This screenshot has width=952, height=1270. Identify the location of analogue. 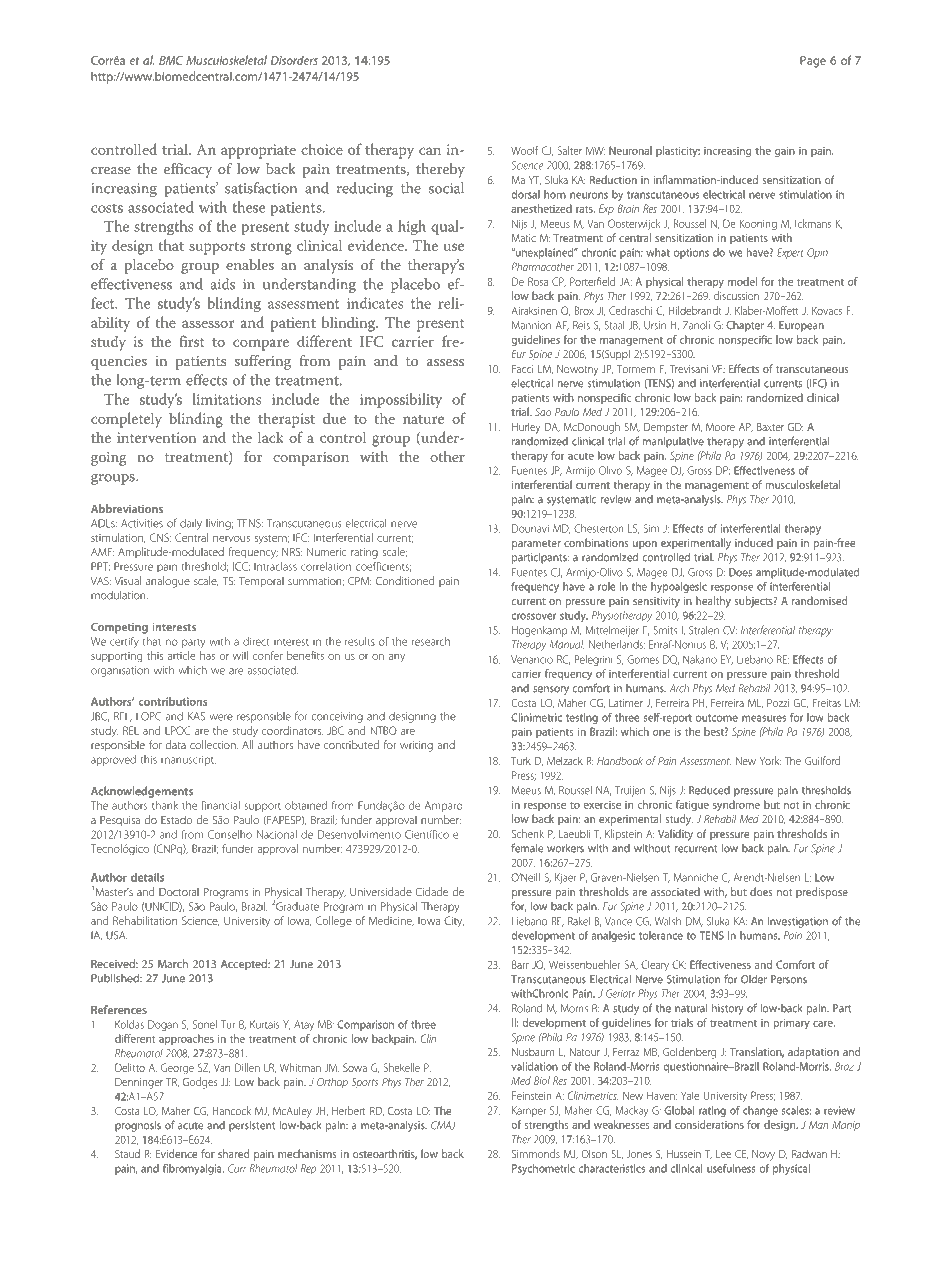
(168, 582).
